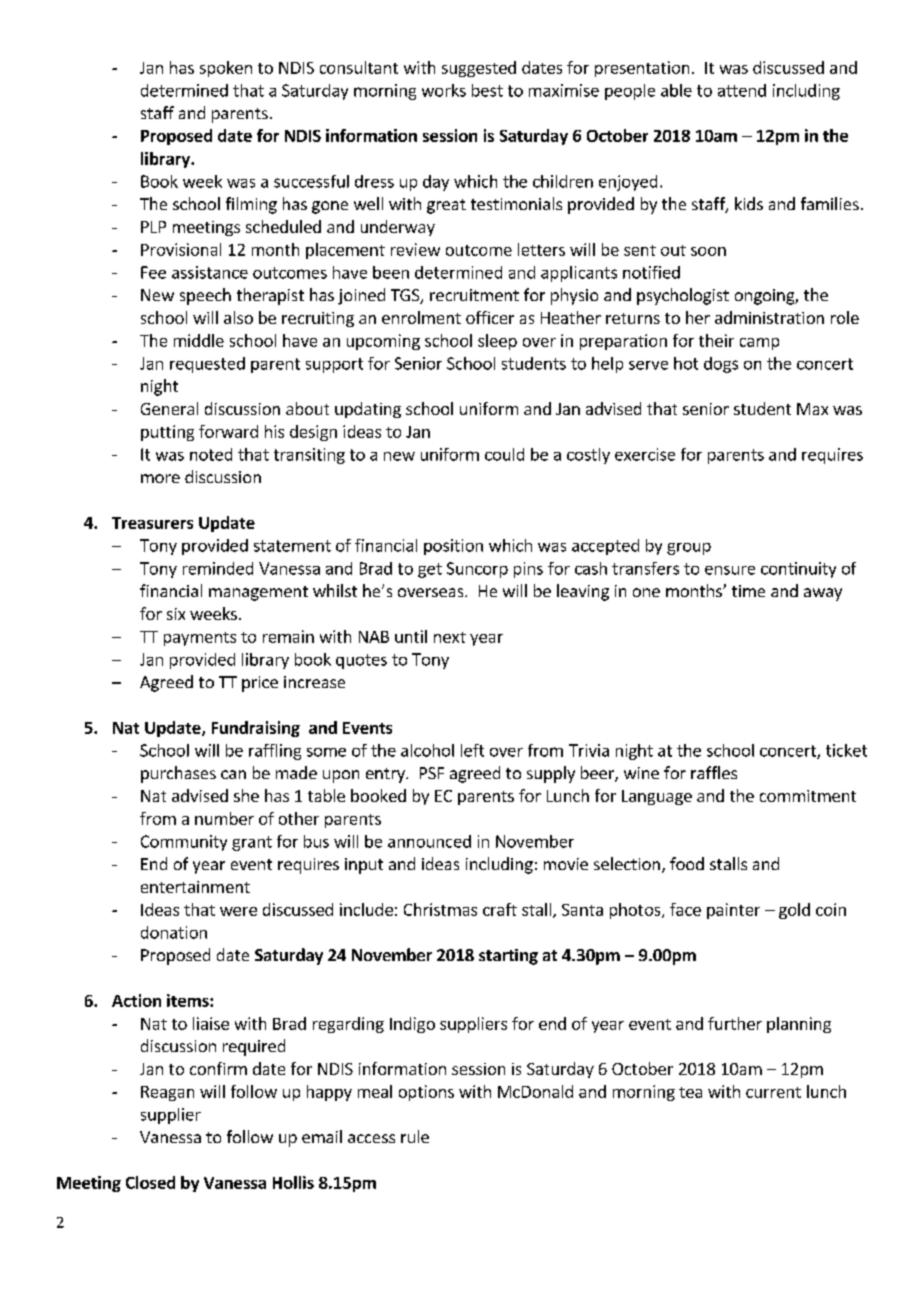 This screenshot has height=1308, width=924. What do you see at coordinates (226, 69) in the screenshot?
I see `spoken` at bounding box center [226, 69].
